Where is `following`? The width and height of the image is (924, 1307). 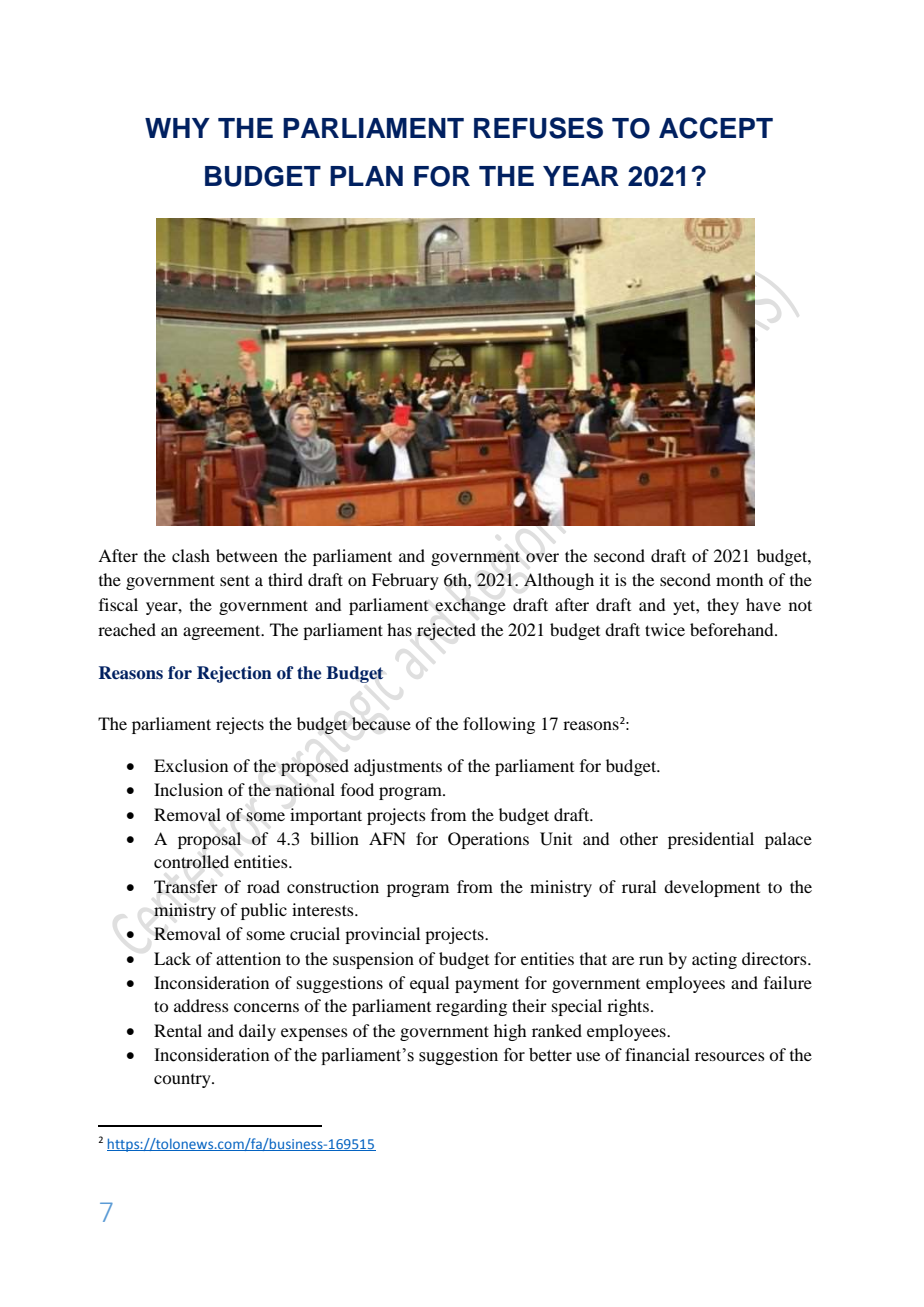
following is located at coordinates (499, 725).
